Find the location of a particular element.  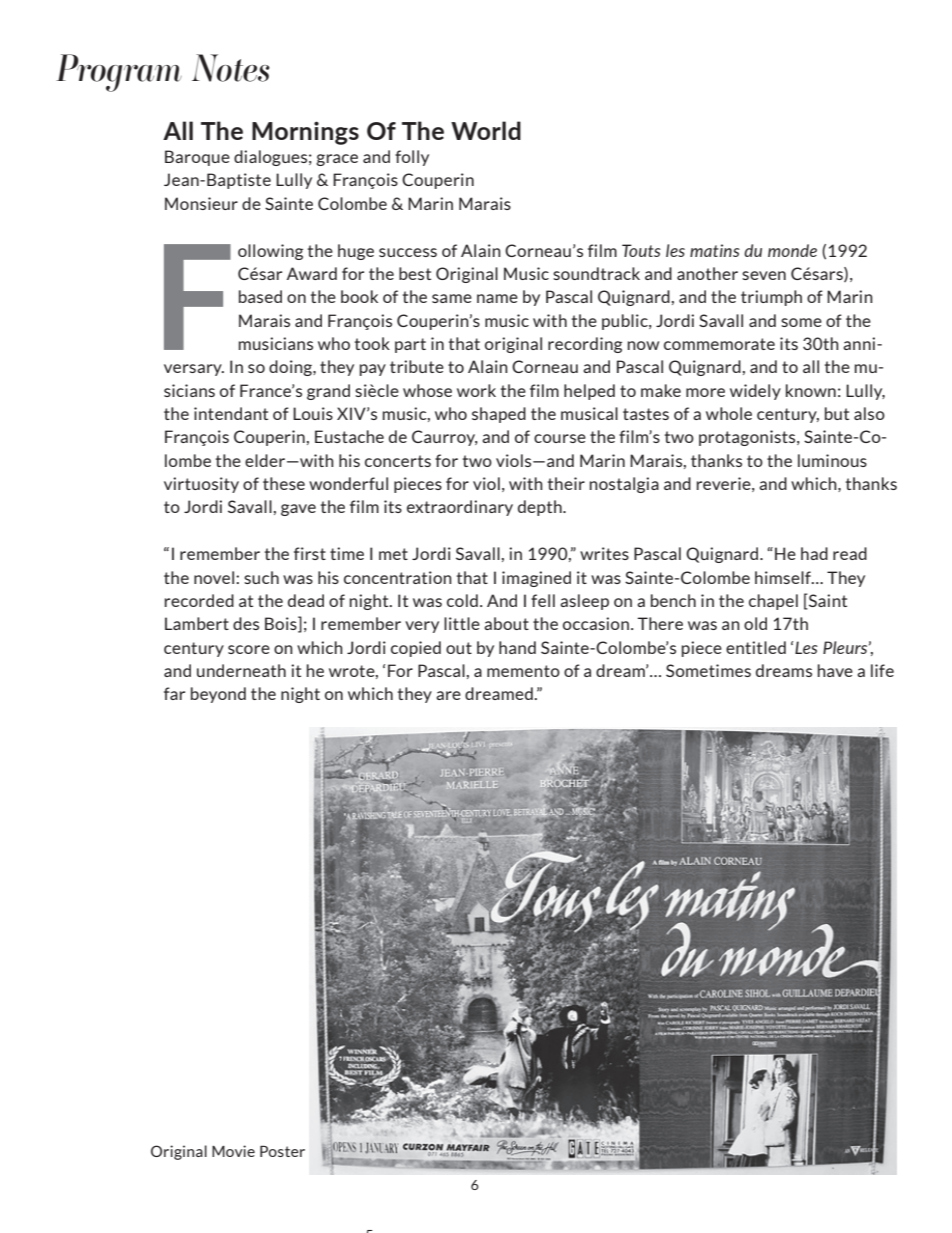

monde is located at coordinates (792, 250).
